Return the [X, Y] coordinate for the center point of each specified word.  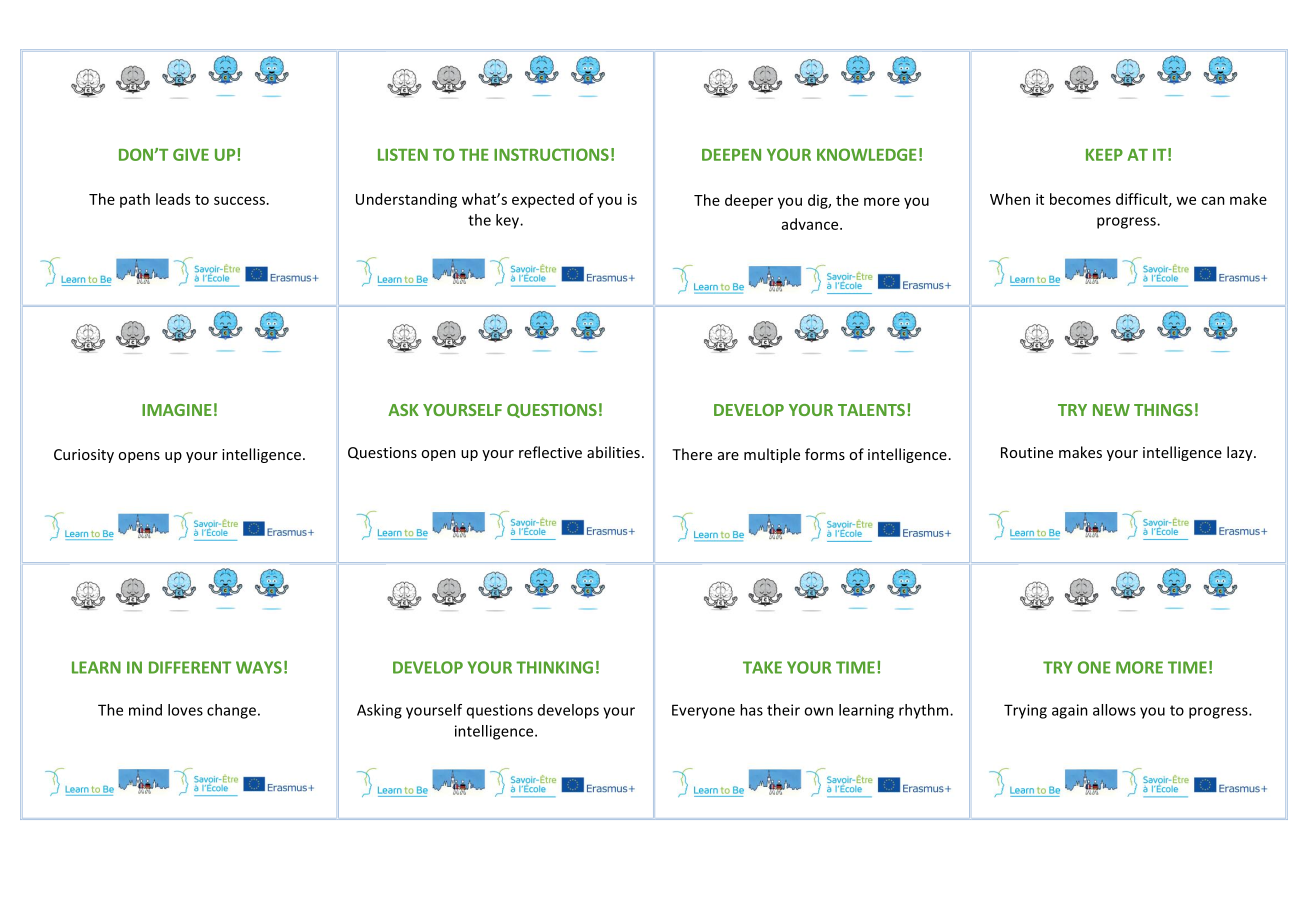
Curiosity [84, 456]
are [728, 456]
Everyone [703, 711]
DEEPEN [731, 155]
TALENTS [871, 410]
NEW [1111, 410]
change [231, 711]
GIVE [191, 154]
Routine [1027, 452]
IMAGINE [177, 410]
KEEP [1104, 155]
